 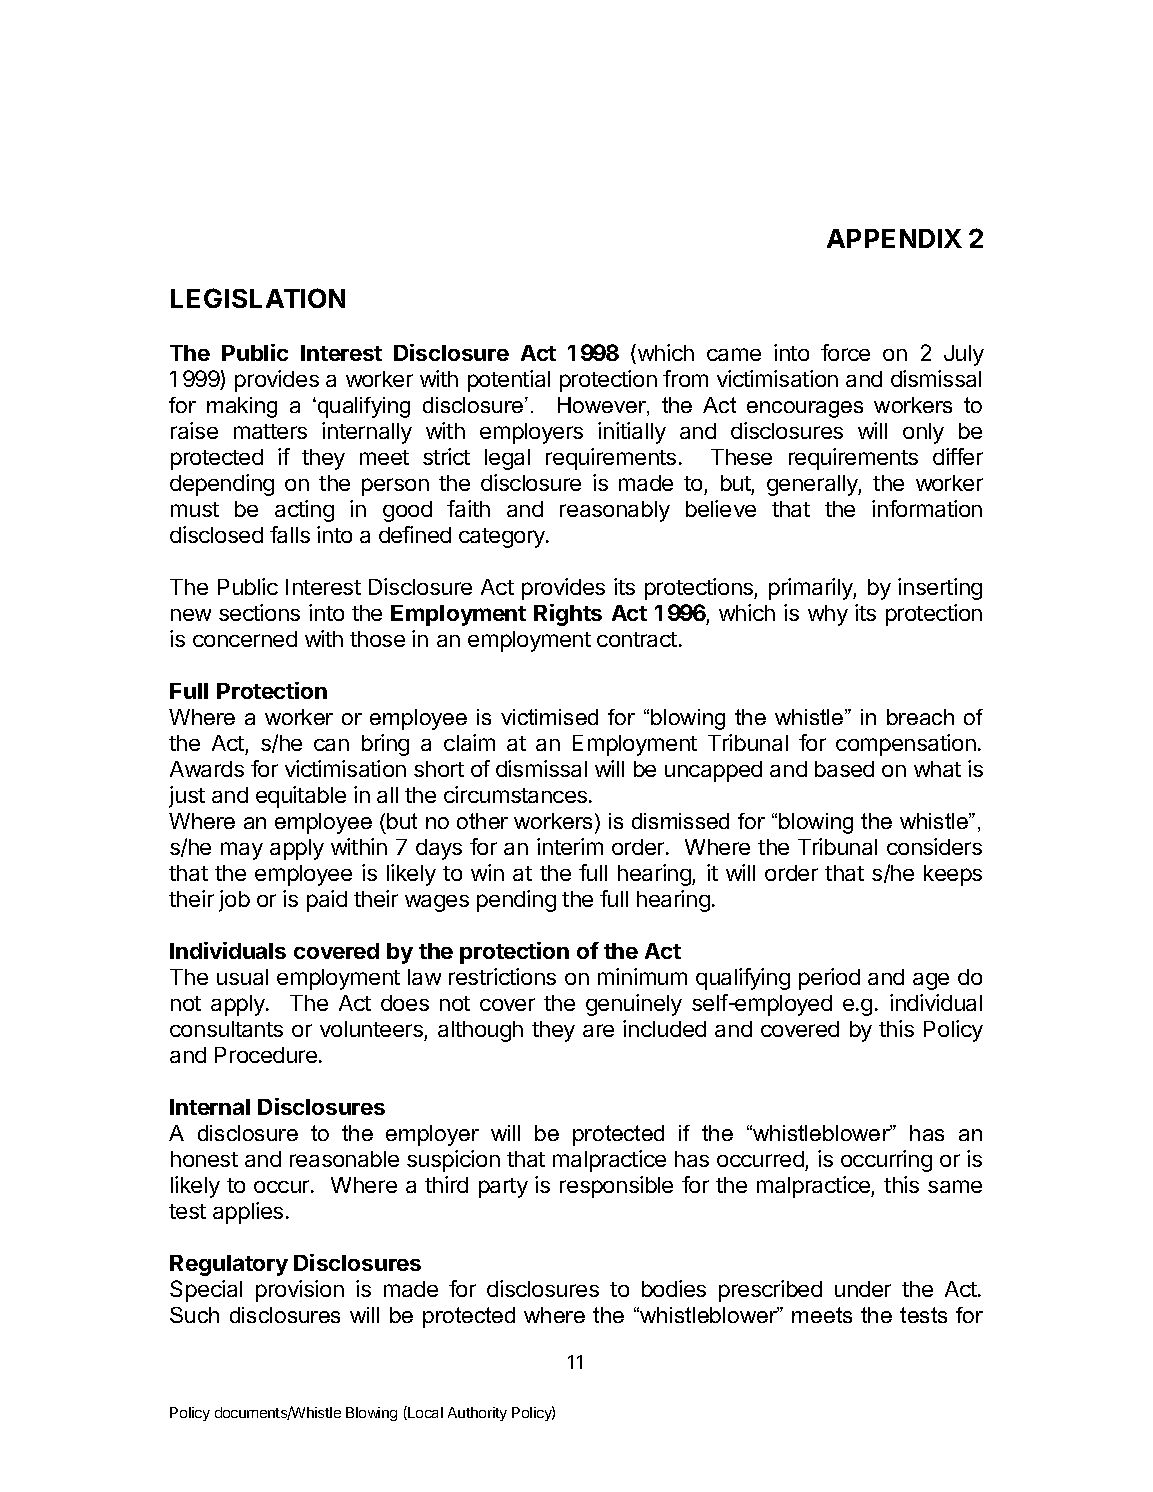 What do you see at coordinates (300, 1291) in the image?
I see `provision` at bounding box center [300, 1291].
